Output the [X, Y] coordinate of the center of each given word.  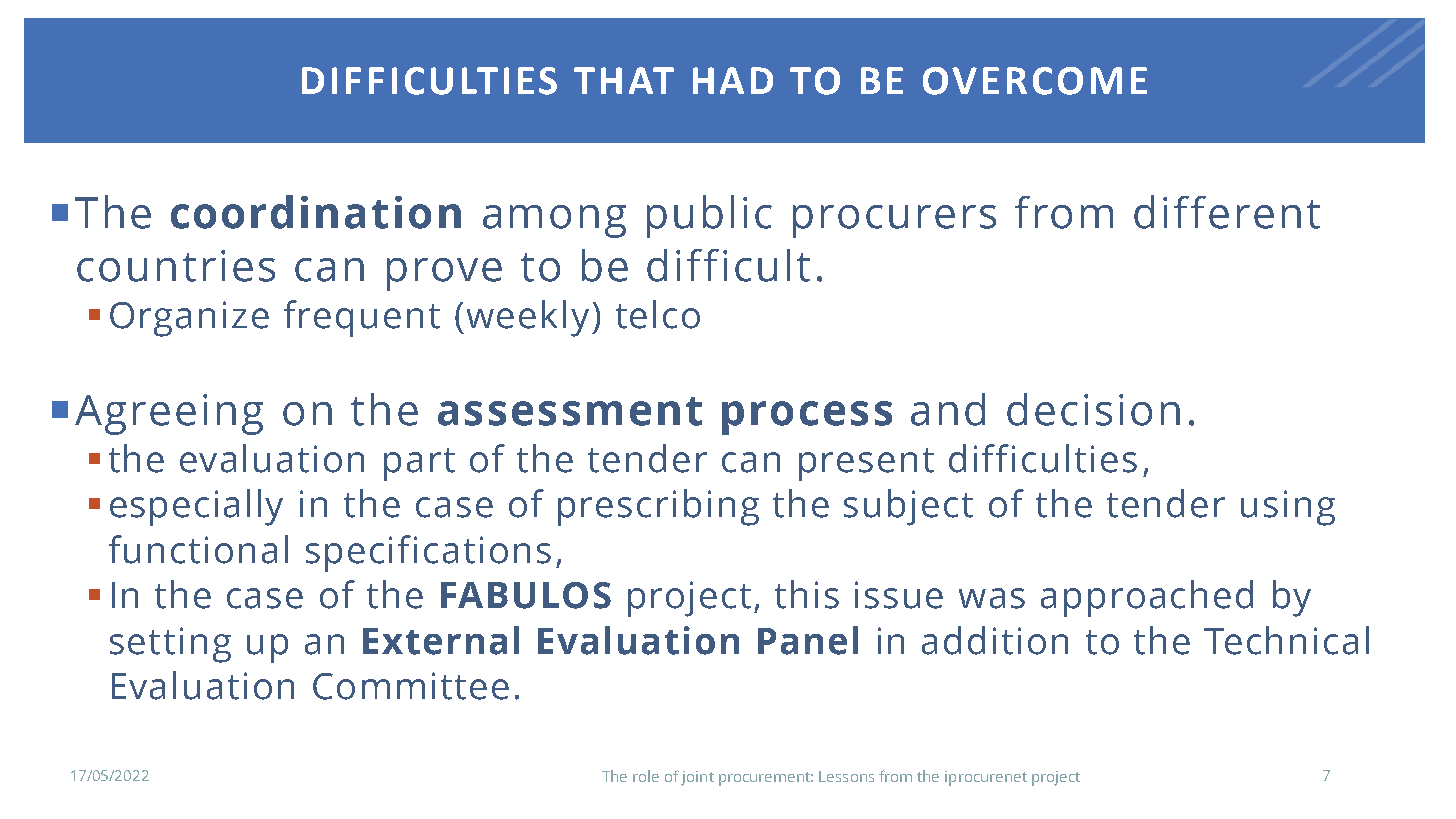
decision [1093, 409]
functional [198, 549]
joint [697, 778]
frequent [362, 318]
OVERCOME [1035, 81]
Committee [411, 686]
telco [658, 314]
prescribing [658, 507]
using [1288, 508]
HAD [733, 80]
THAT [624, 80]
